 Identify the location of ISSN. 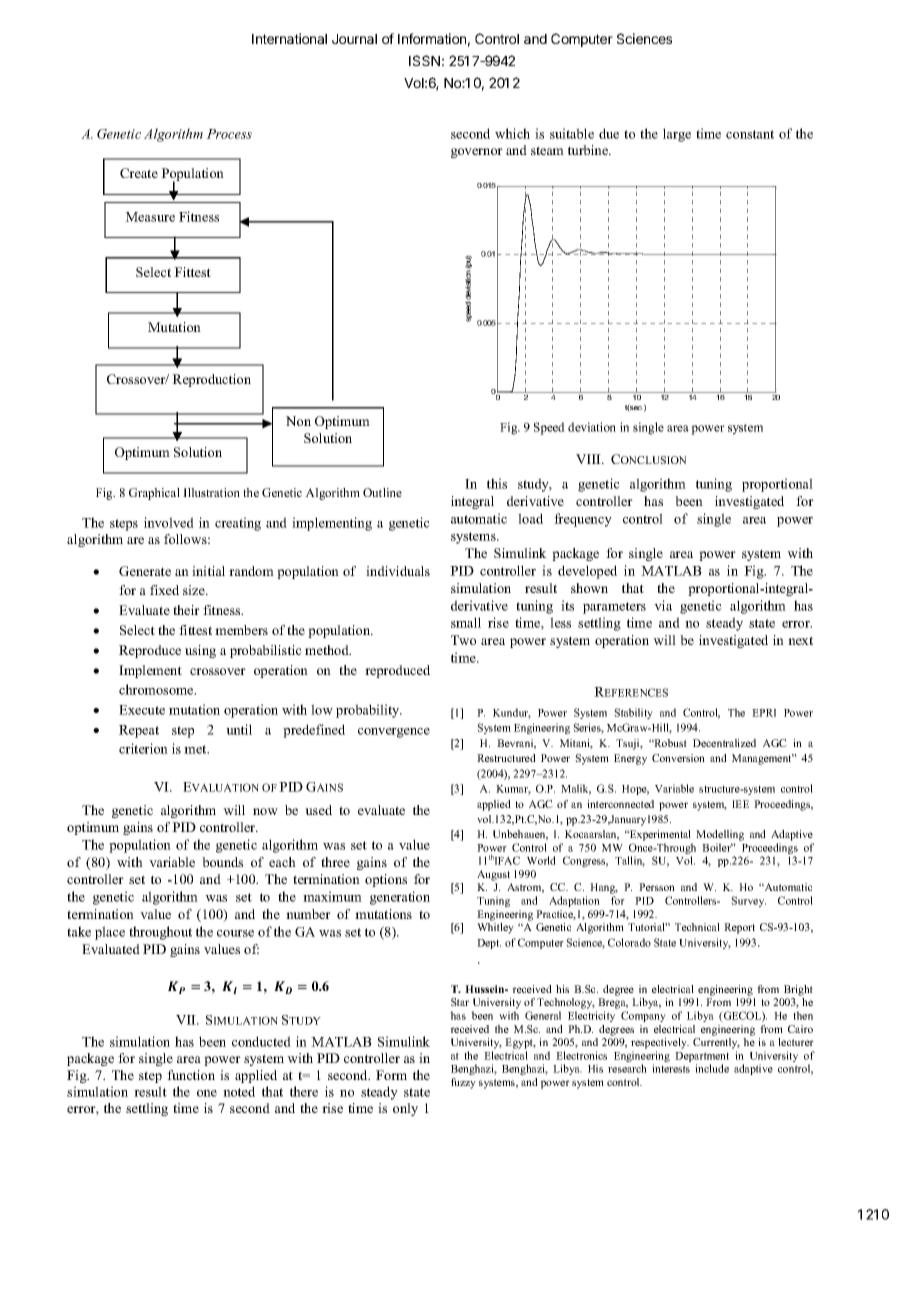
(424, 60).
